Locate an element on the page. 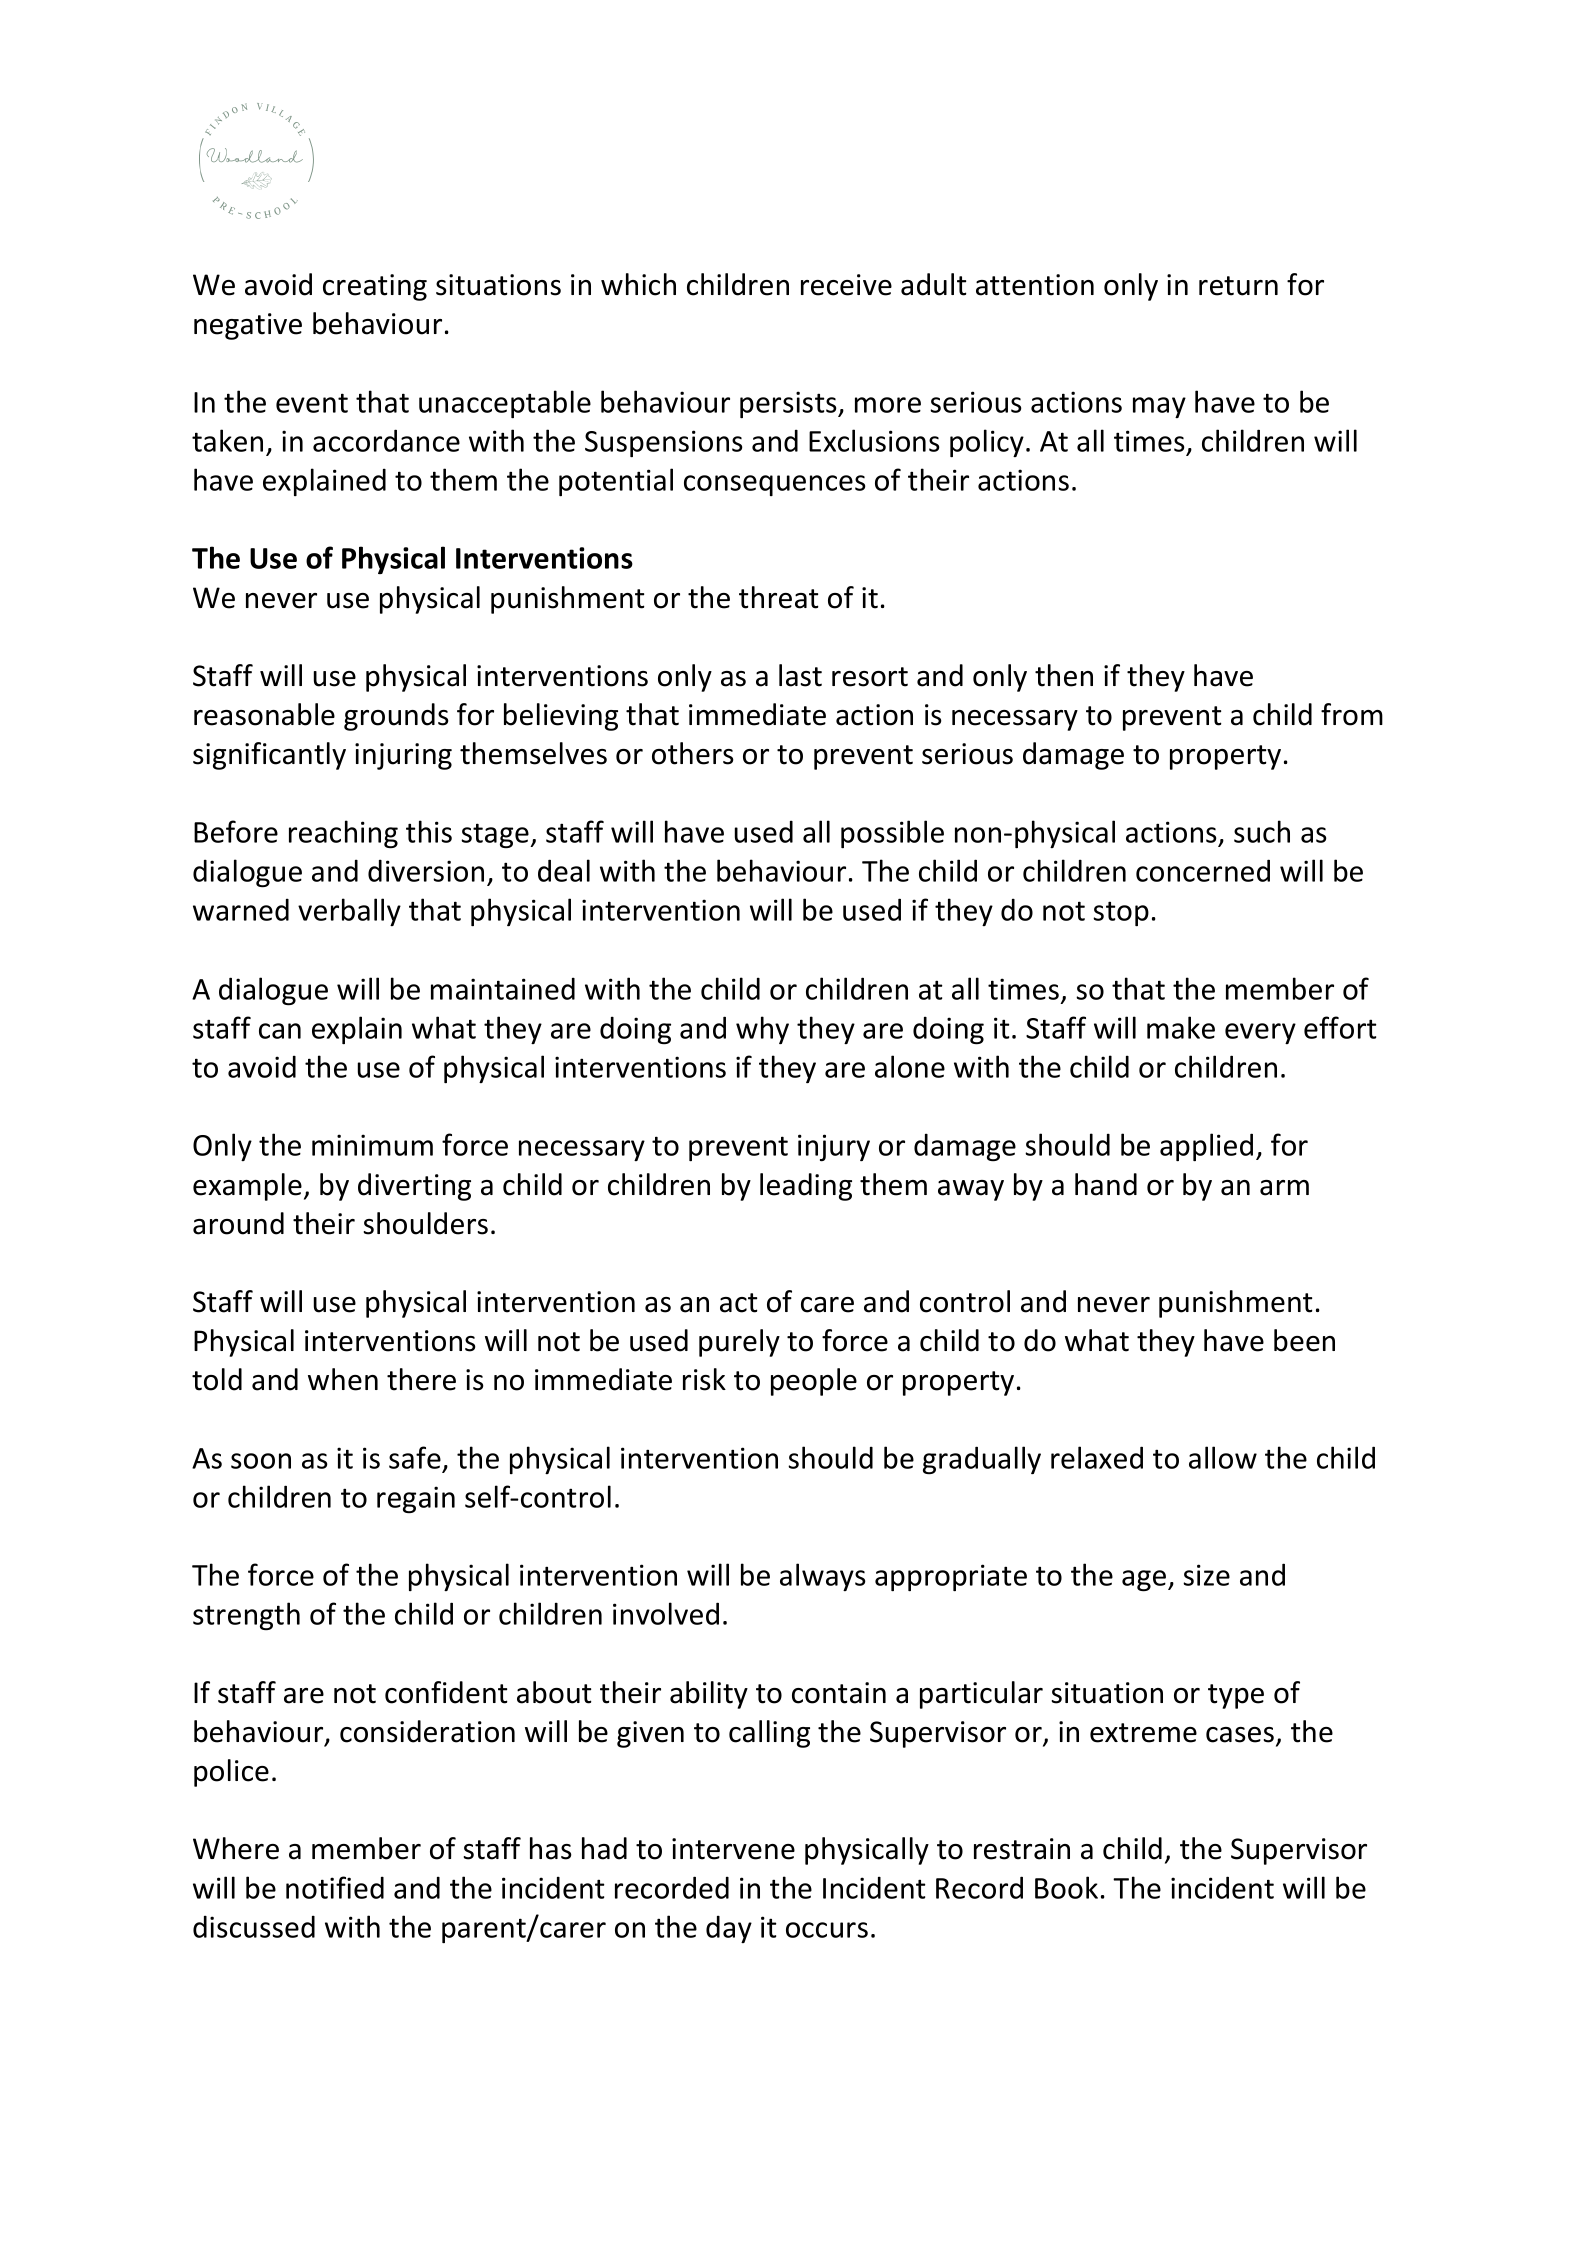 The width and height of the image is (1588, 2248). applied is located at coordinates (1206, 1147).
